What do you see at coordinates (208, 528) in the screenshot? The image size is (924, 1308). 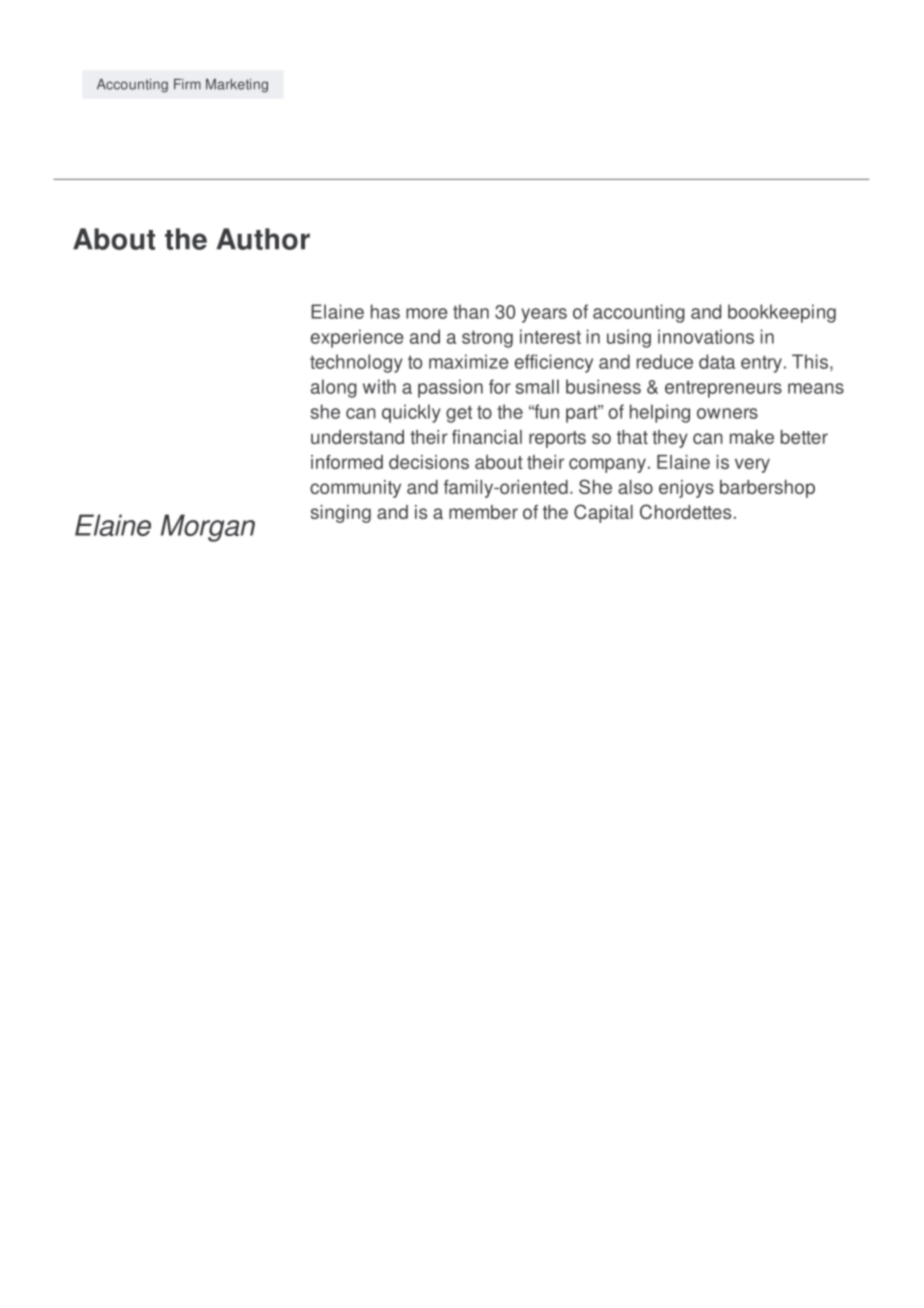 I see `Morgan` at bounding box center [208, 528].
